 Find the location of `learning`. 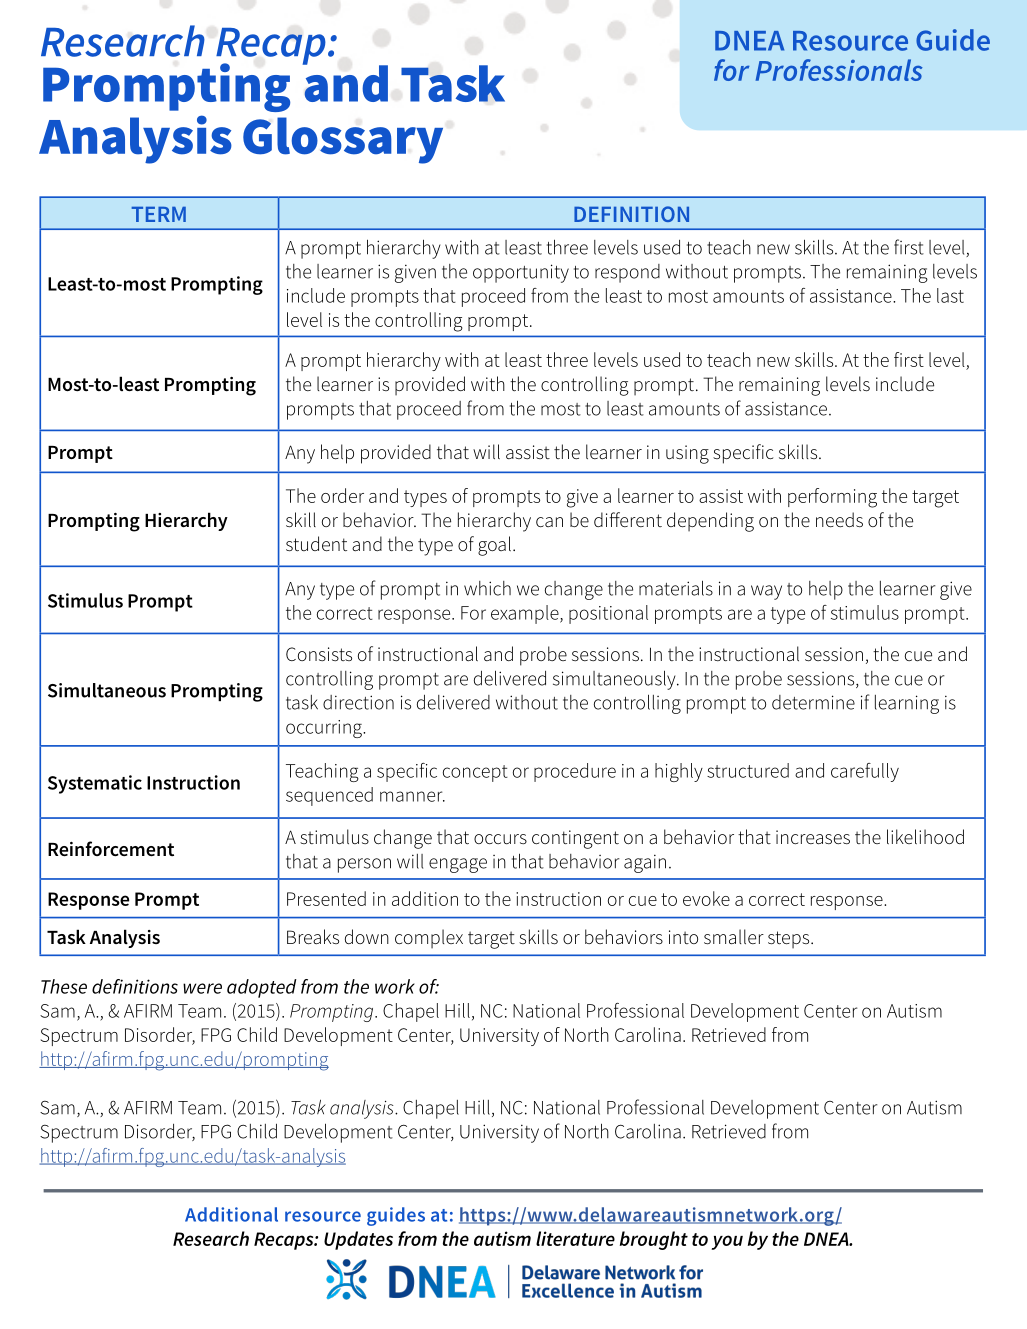

learning is located at coordinates (907, 704).
